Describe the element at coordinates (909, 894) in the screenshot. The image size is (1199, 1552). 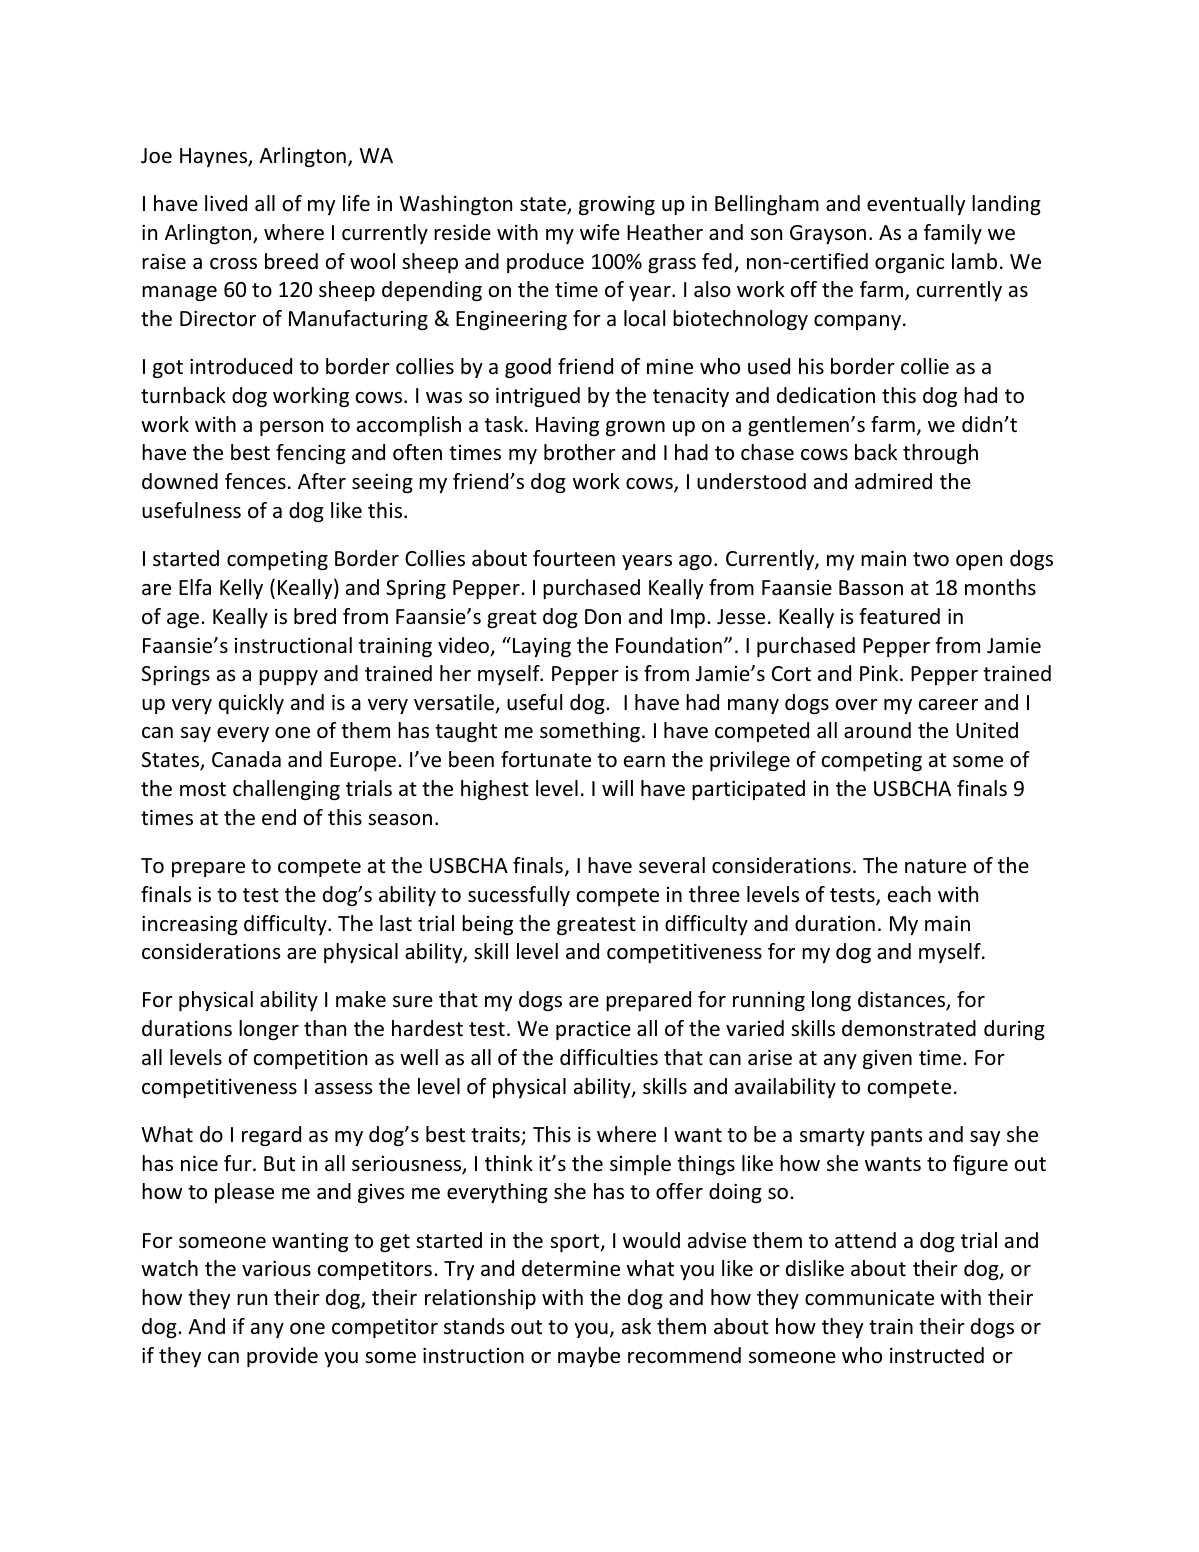
I see `each` at that location.
